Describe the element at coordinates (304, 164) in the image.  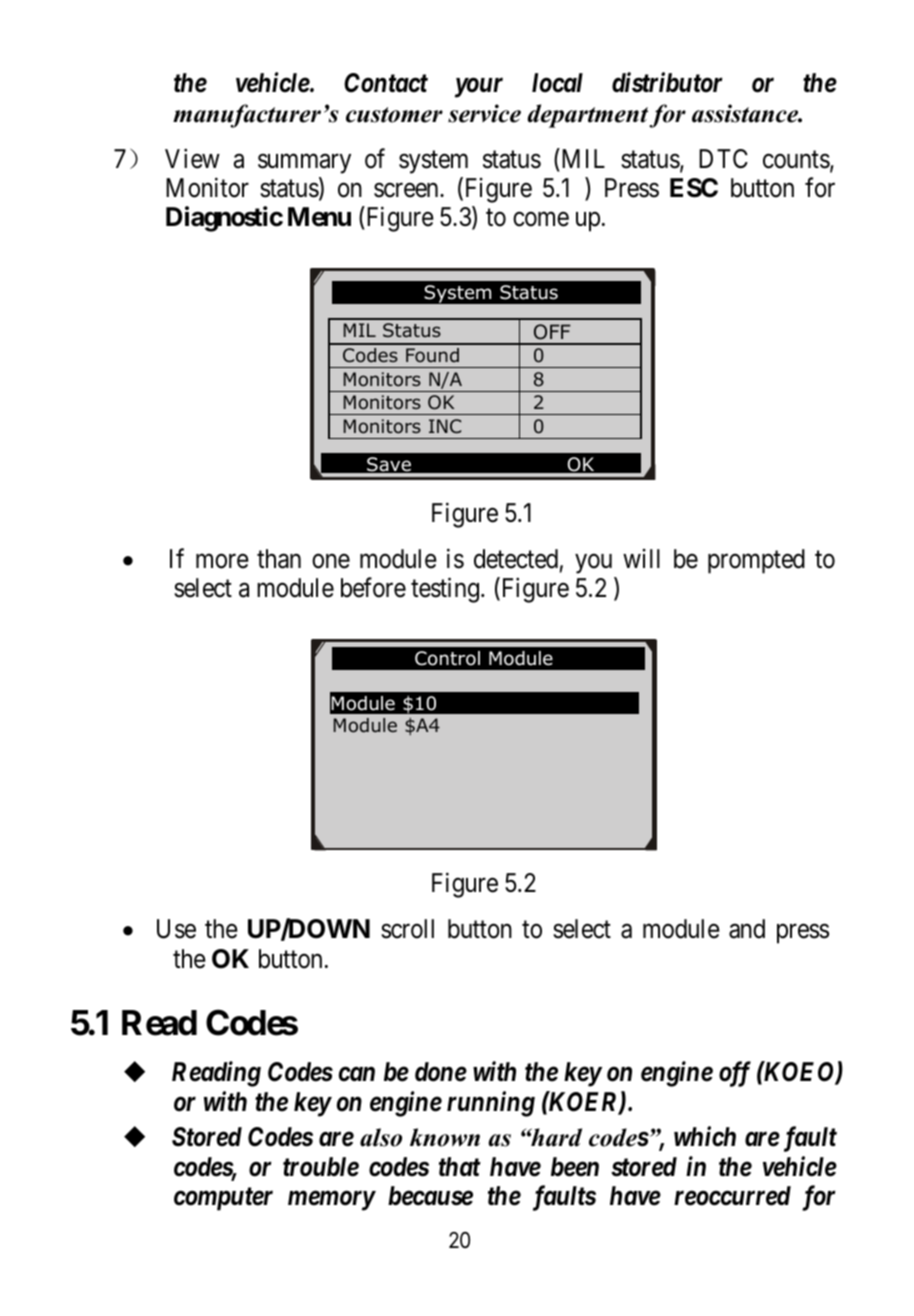
I see `summary` at that location.
